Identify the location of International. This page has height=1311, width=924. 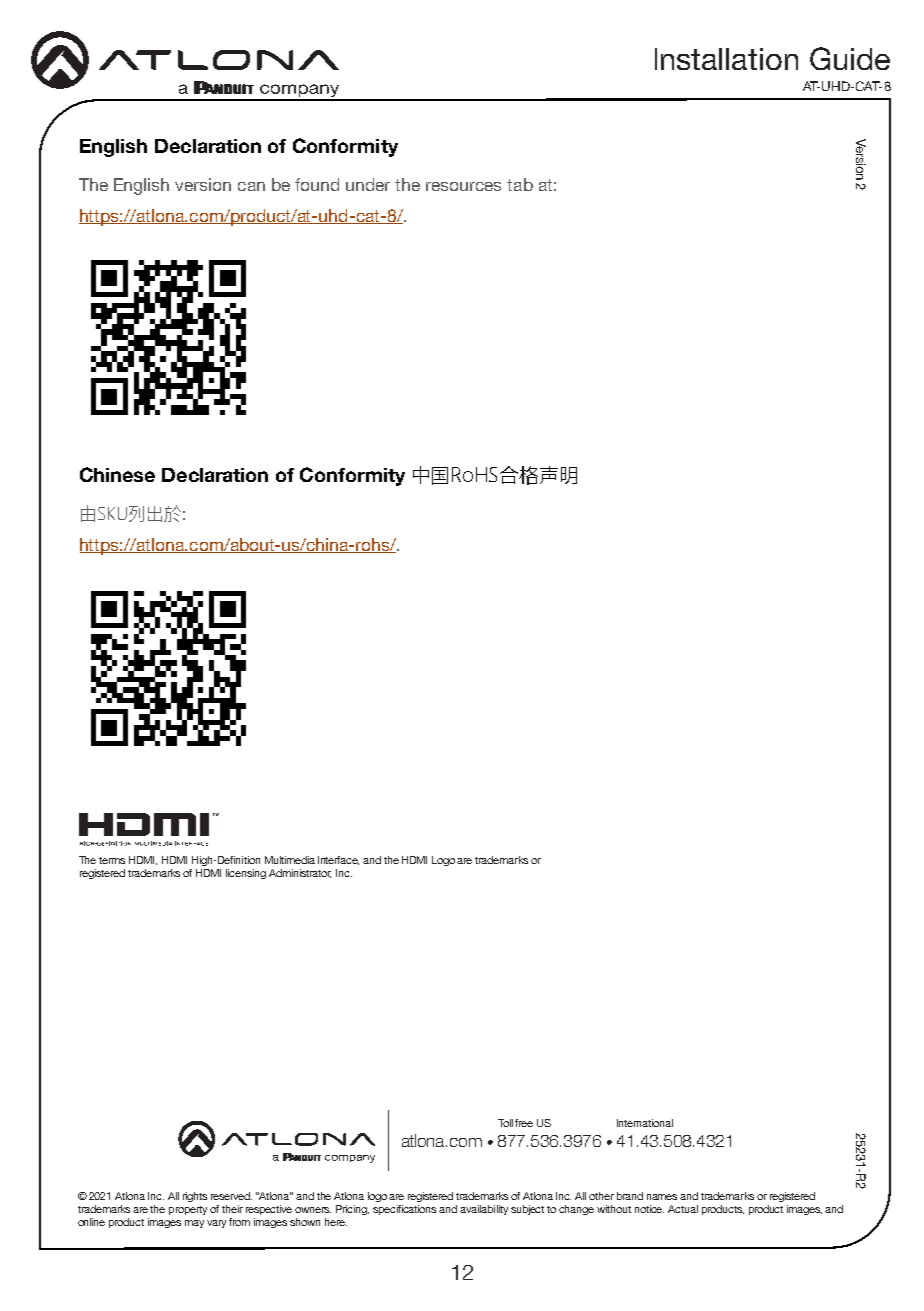
(645, 1123).
